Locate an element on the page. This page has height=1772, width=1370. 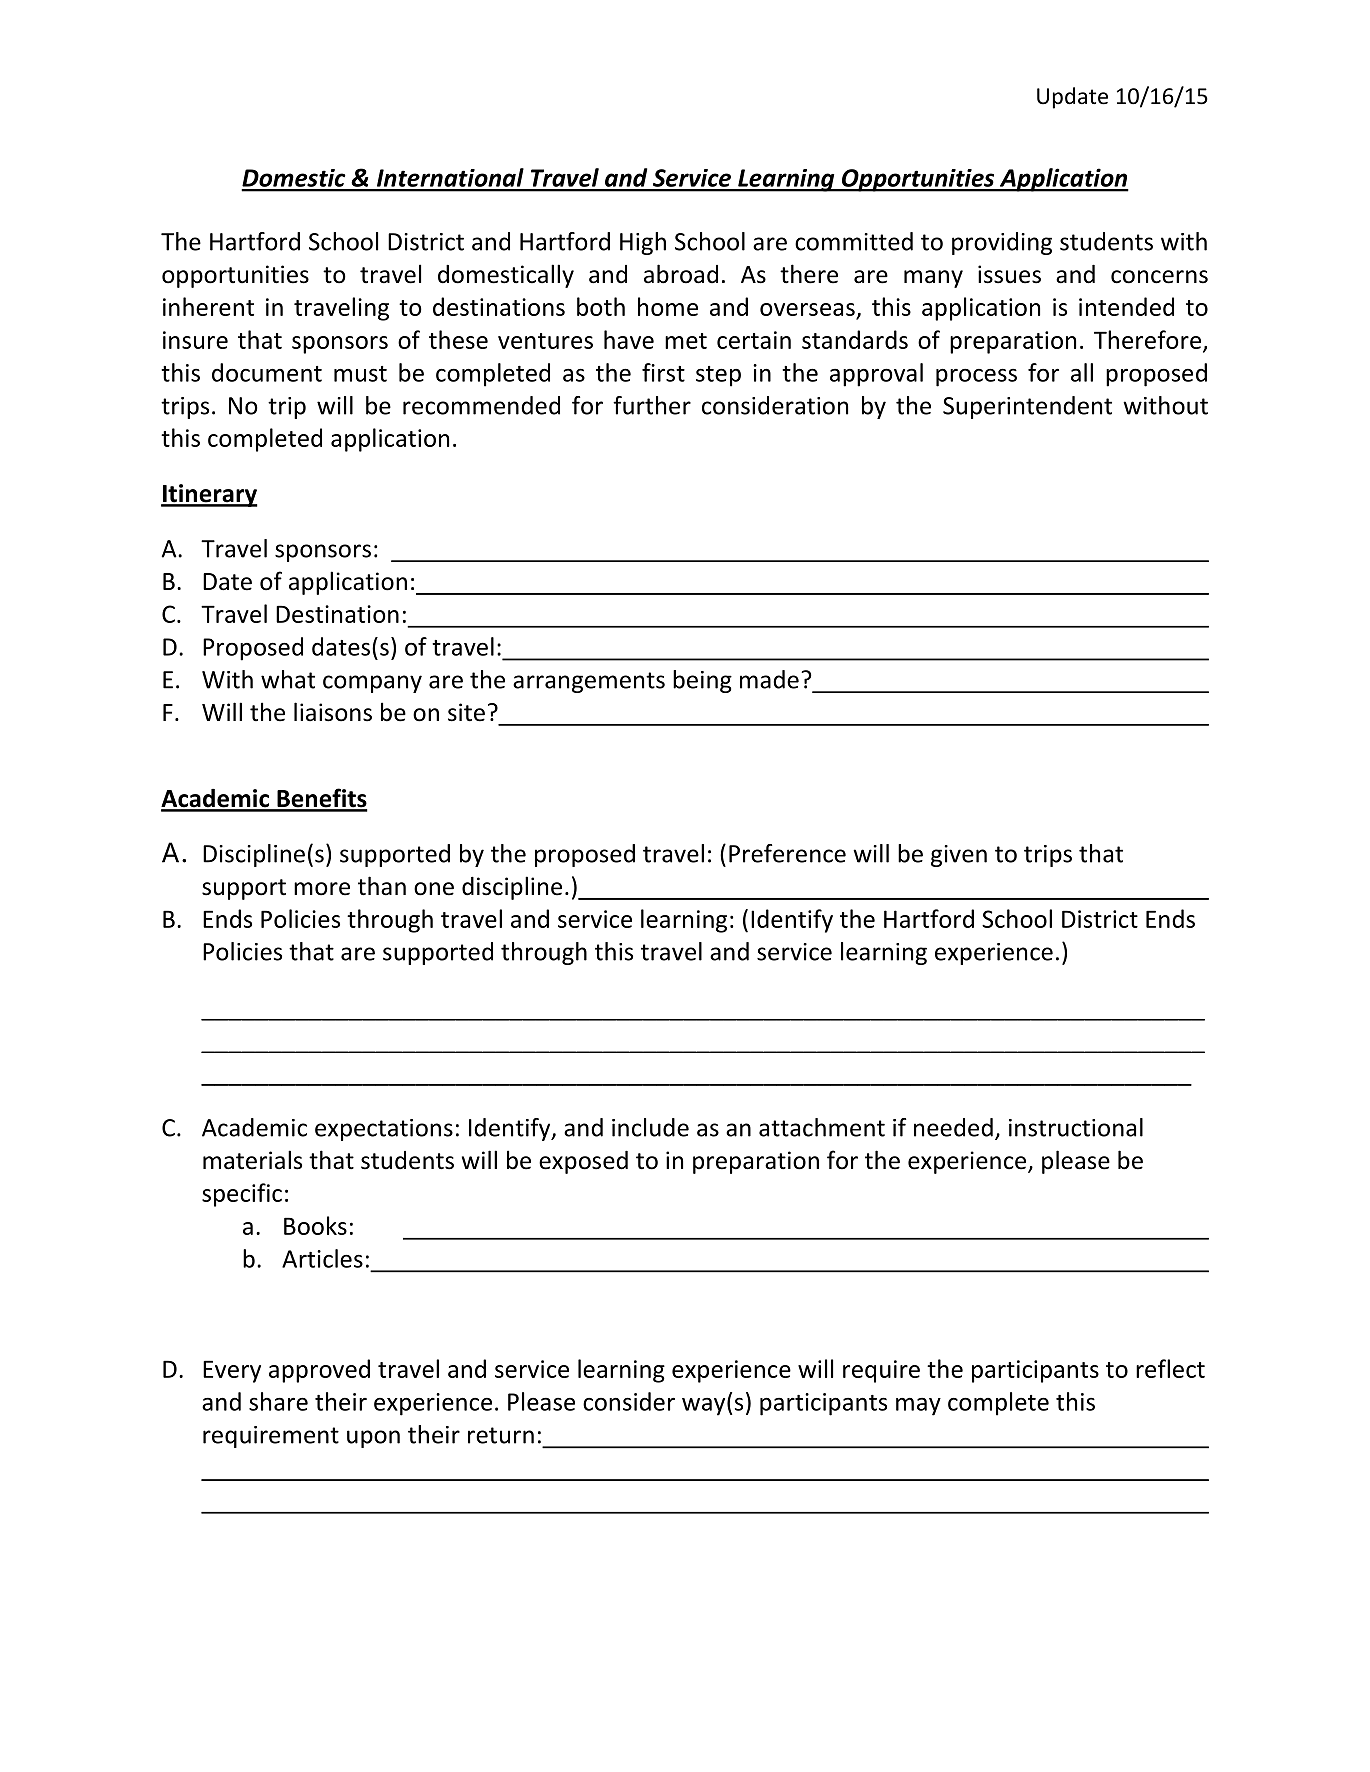
inherent is located at coordinates (208, 306).
